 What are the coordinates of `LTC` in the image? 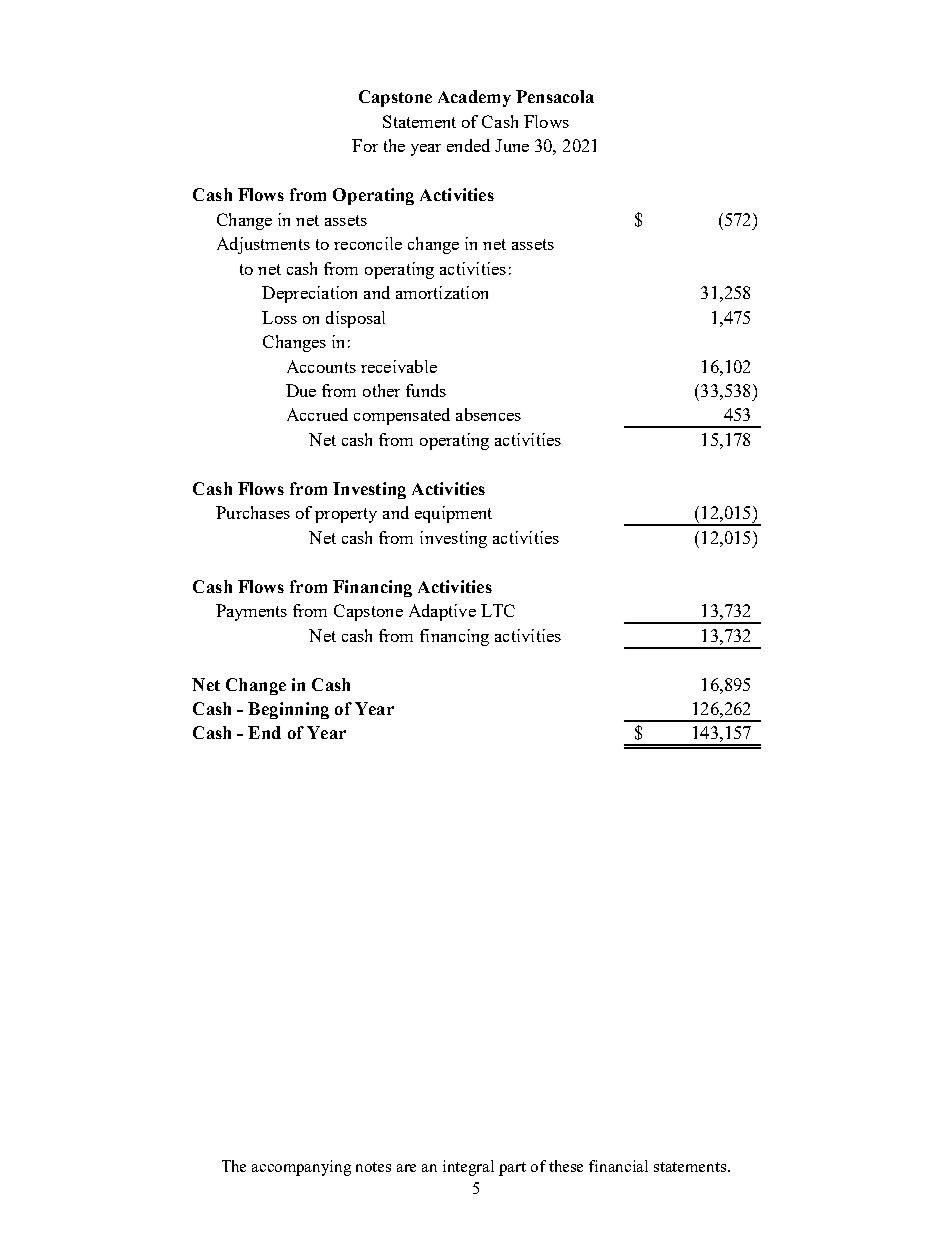 It's located at (498, 610).
